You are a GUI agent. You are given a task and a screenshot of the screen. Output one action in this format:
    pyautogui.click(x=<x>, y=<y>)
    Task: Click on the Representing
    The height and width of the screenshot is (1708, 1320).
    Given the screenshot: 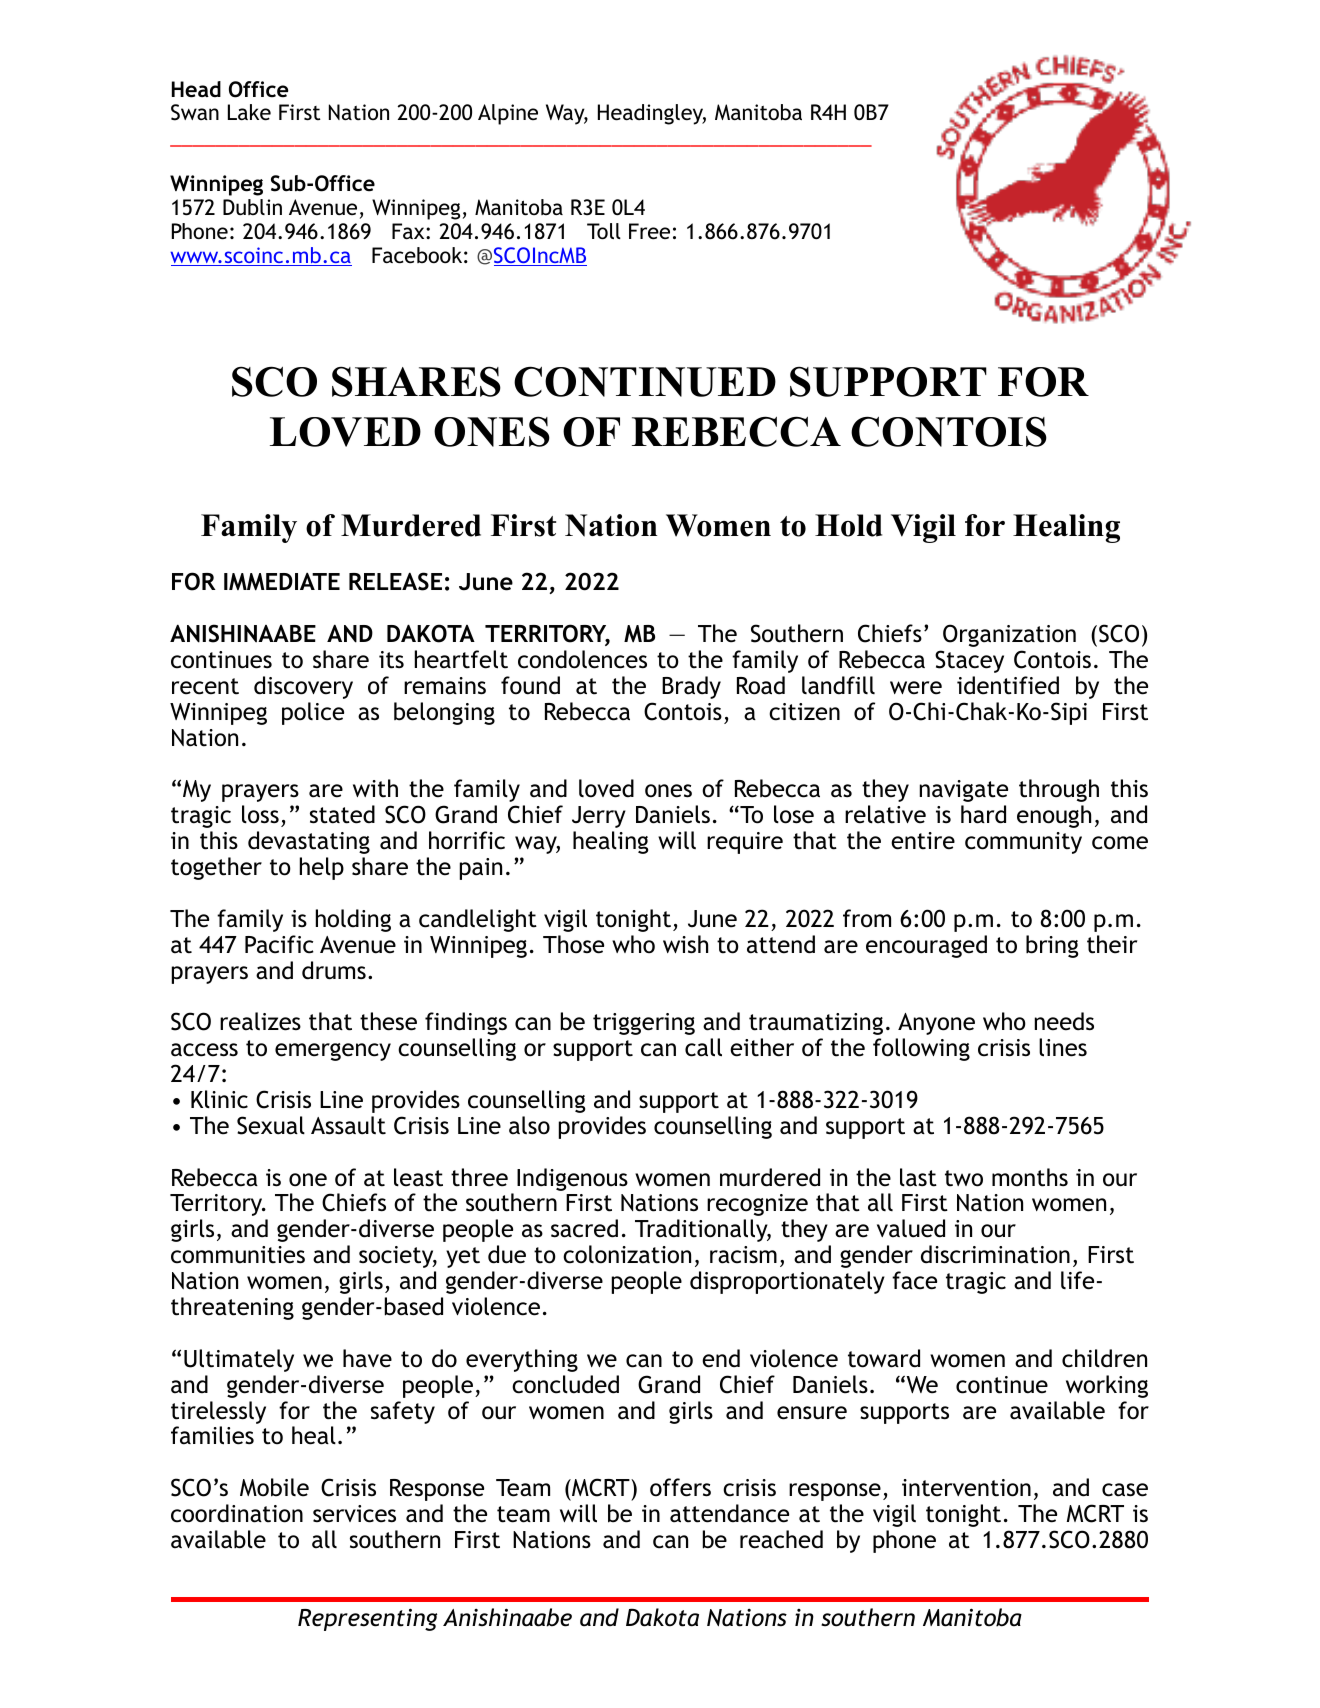 What is the action you would take?
    pyautogui.click(x=367, y=1619)
